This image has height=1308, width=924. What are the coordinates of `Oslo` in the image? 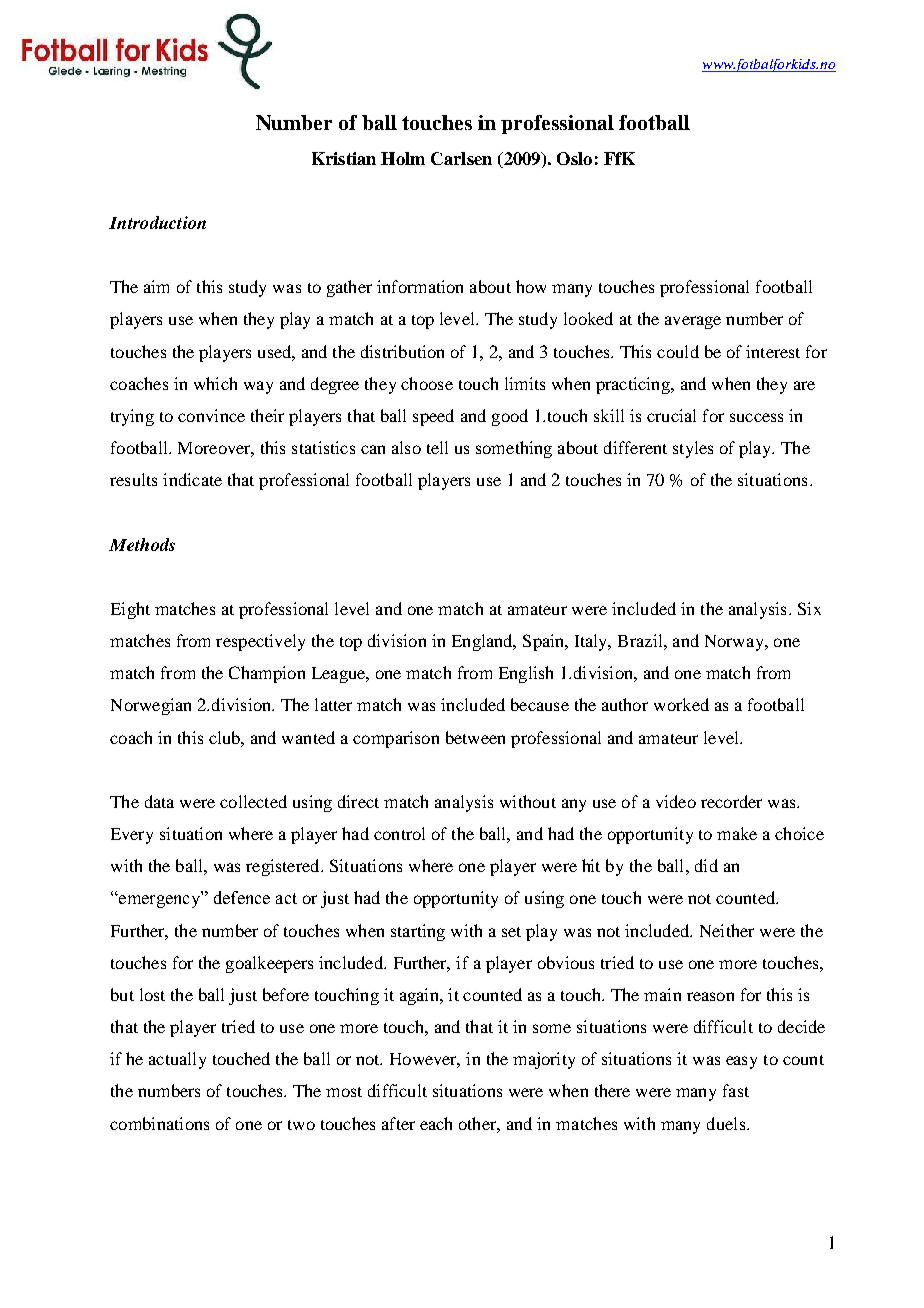 It's located at (574, 158).
